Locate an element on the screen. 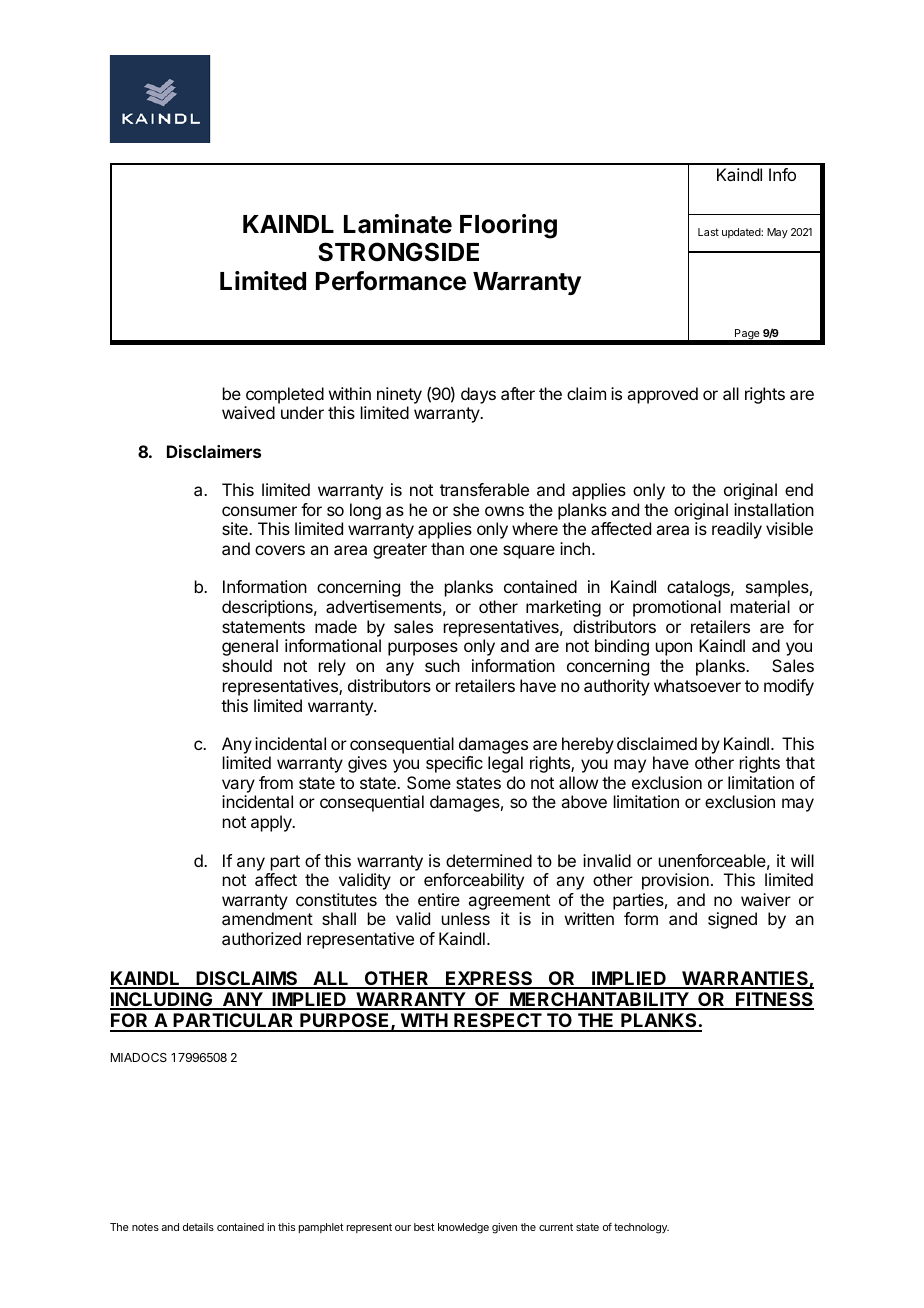  knowledge is located at coordinates (463, 1228).
